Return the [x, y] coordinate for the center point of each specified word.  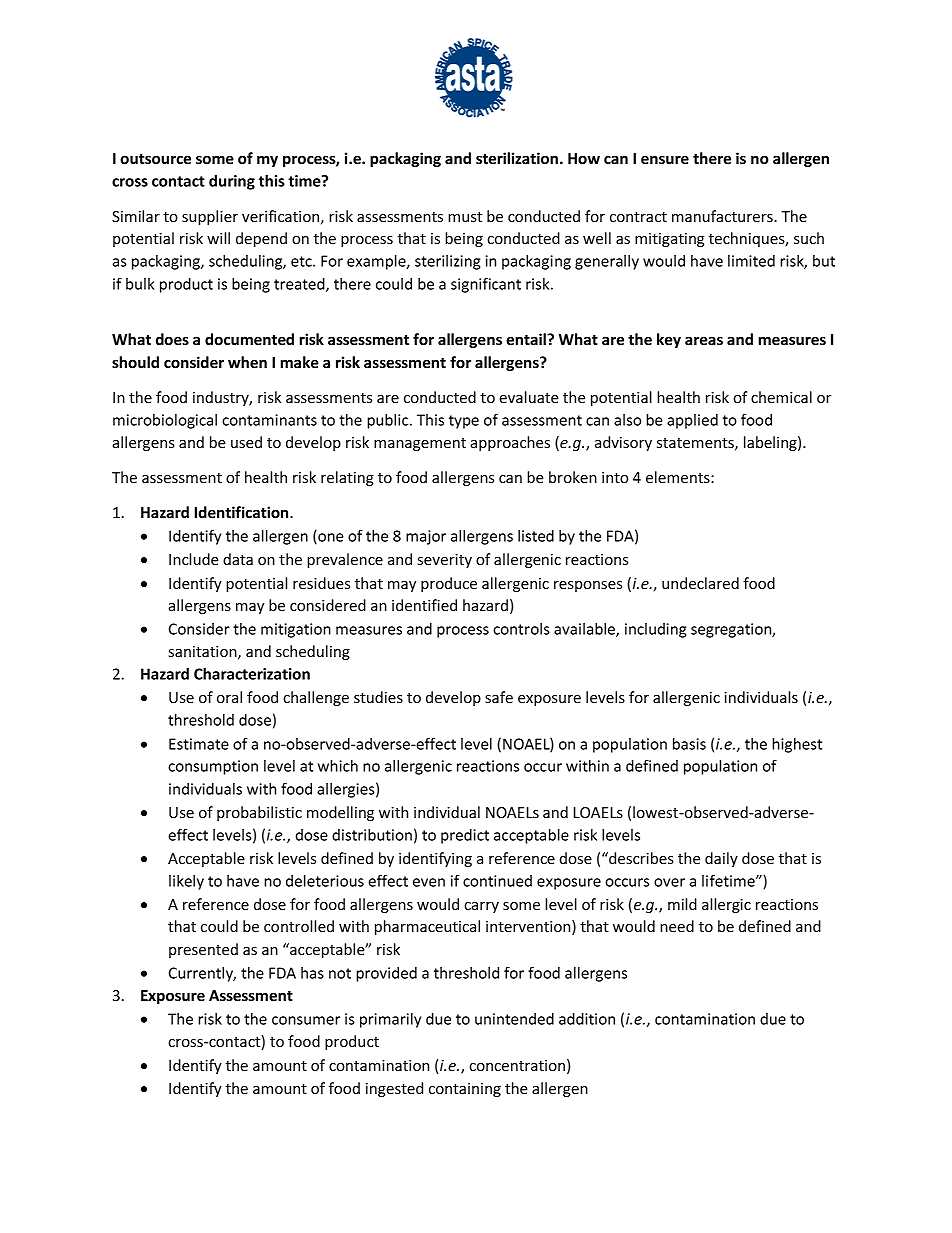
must [465, 217]
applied [692, 421]
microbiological [165, 421]
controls [521, 629]
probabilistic [259, 813]
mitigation [296, 630]
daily [721, 859]
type [464, 422]
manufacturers [723, 216]
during [232, 182]
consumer [306, 1020]
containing [465, 1090]
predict [465, 836]
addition [587, 1019]
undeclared [700, 583]
